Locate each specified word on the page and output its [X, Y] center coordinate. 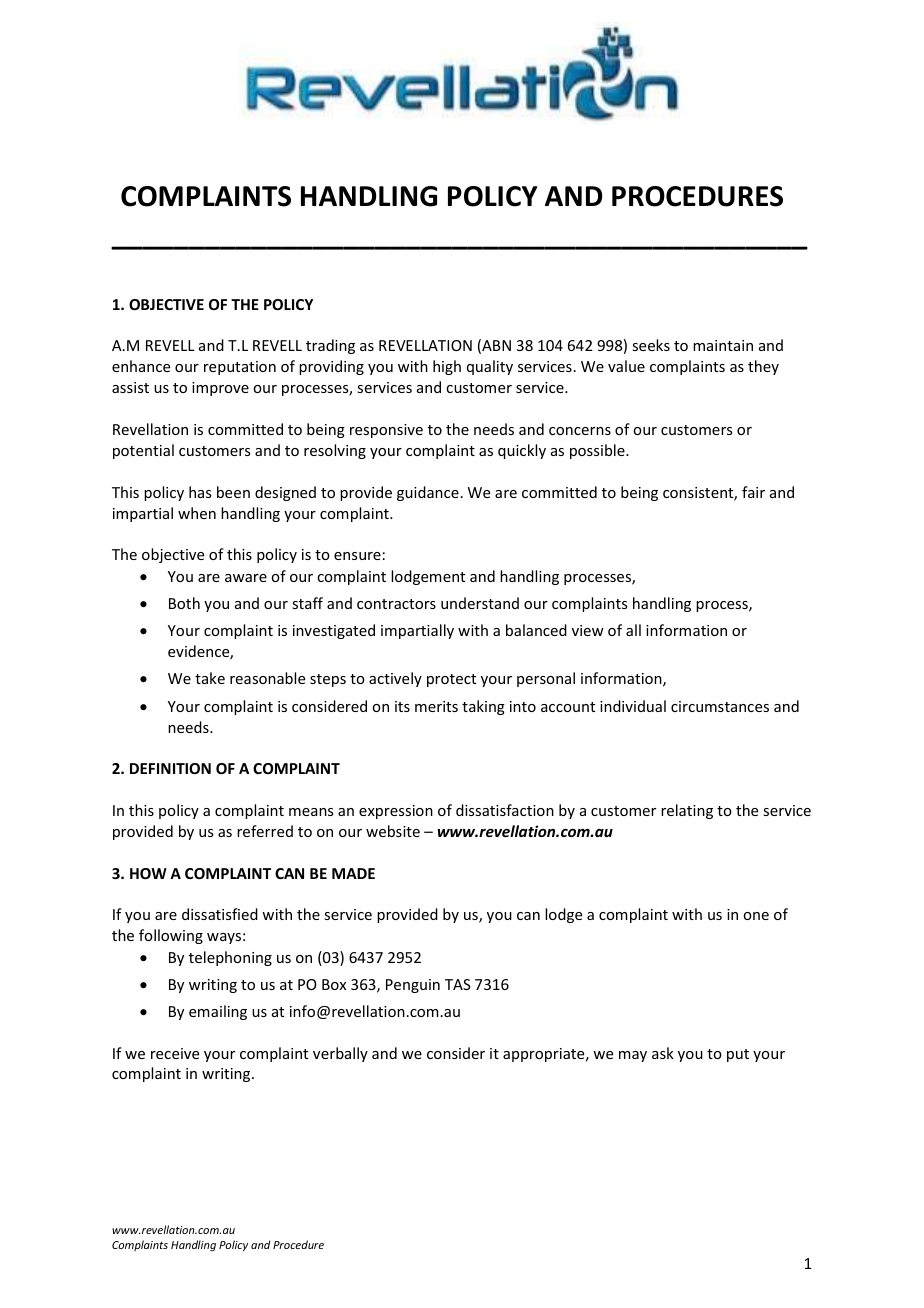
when [197, 513]
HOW [148, 873]
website [393, 831]
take [210, 678]
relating [687, 811]
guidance [428, 493]
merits [436, 706]
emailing [218, 1012]
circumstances [720, 706]
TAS [458, 984]
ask [663, 1053]
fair [753, 492]
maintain [723, 345]
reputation [240, 368]
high [447, 367]
